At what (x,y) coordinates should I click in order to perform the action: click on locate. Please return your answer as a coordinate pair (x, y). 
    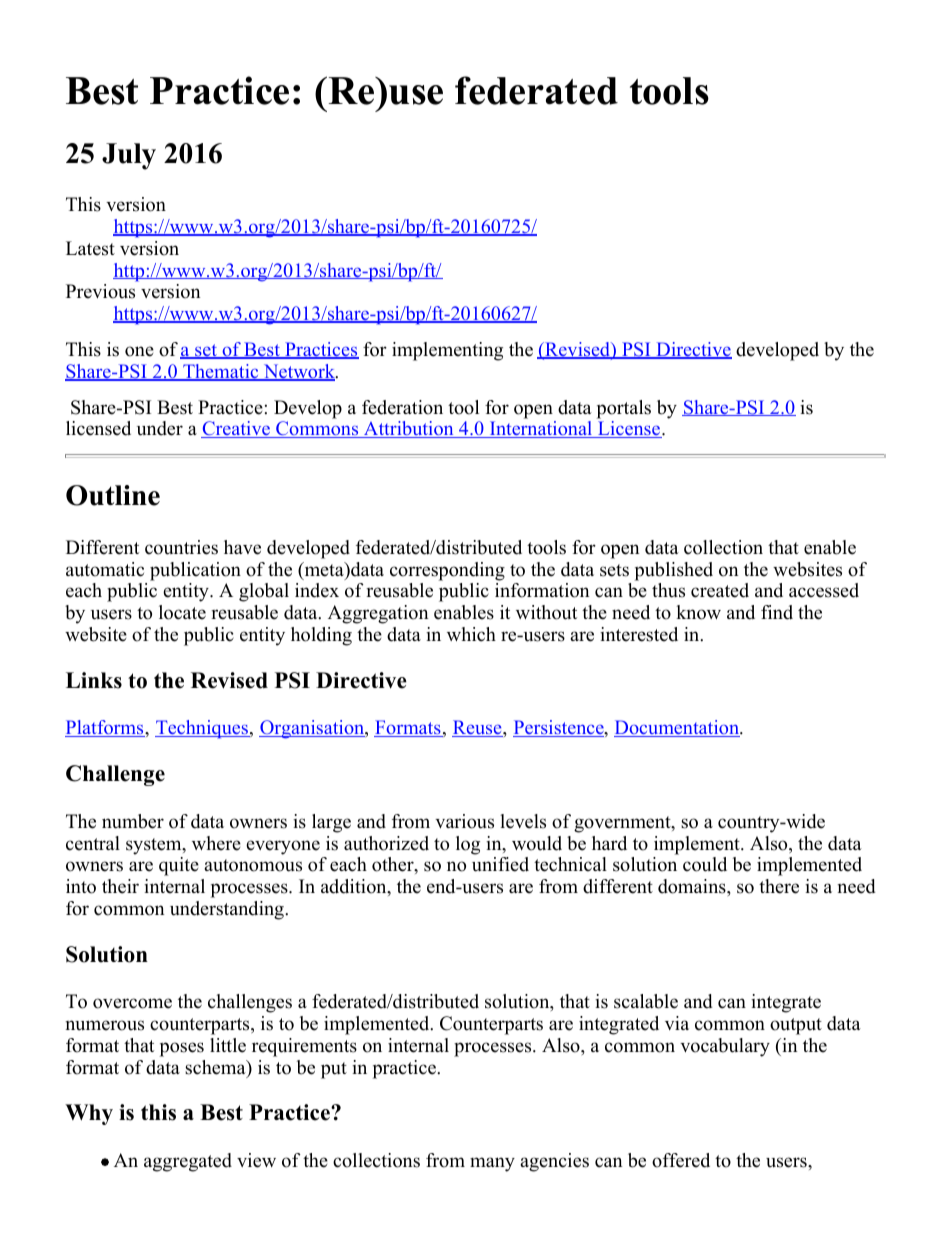
    Looking at the image, I should click on (182, 612).
